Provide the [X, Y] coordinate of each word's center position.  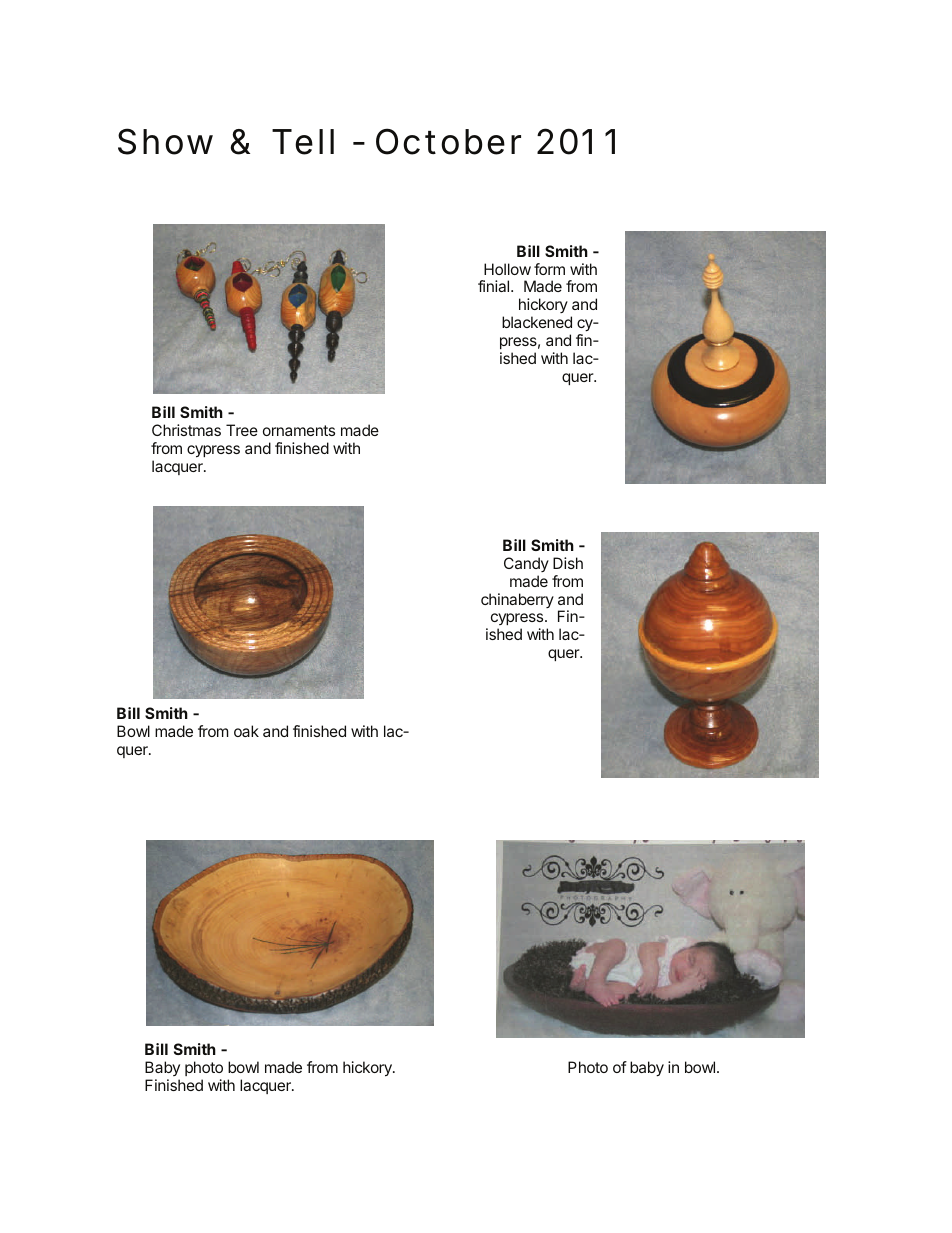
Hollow [507, 269]
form [549, 269]
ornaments [299, 430]
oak [246, 731]
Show [165, 141]
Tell [303, 142]
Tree [242, 430]
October [448, 141]
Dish [568, 563]
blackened [537, 322]
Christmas [186, 430]
